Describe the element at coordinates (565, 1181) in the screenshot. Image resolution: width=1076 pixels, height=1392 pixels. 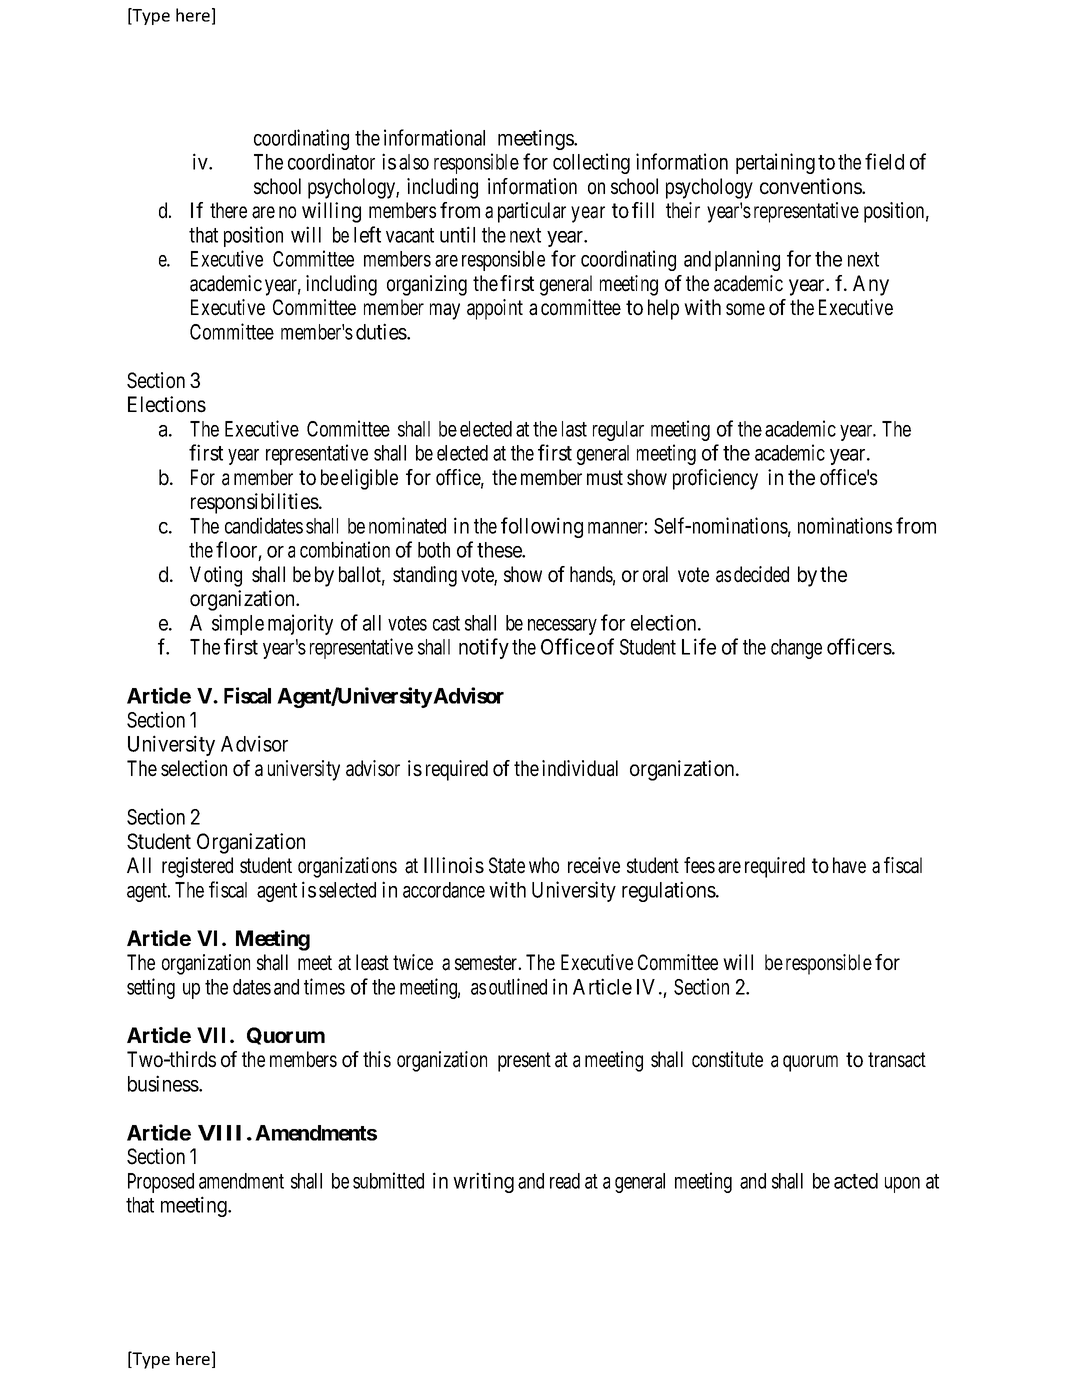
I see `read` at that location.
